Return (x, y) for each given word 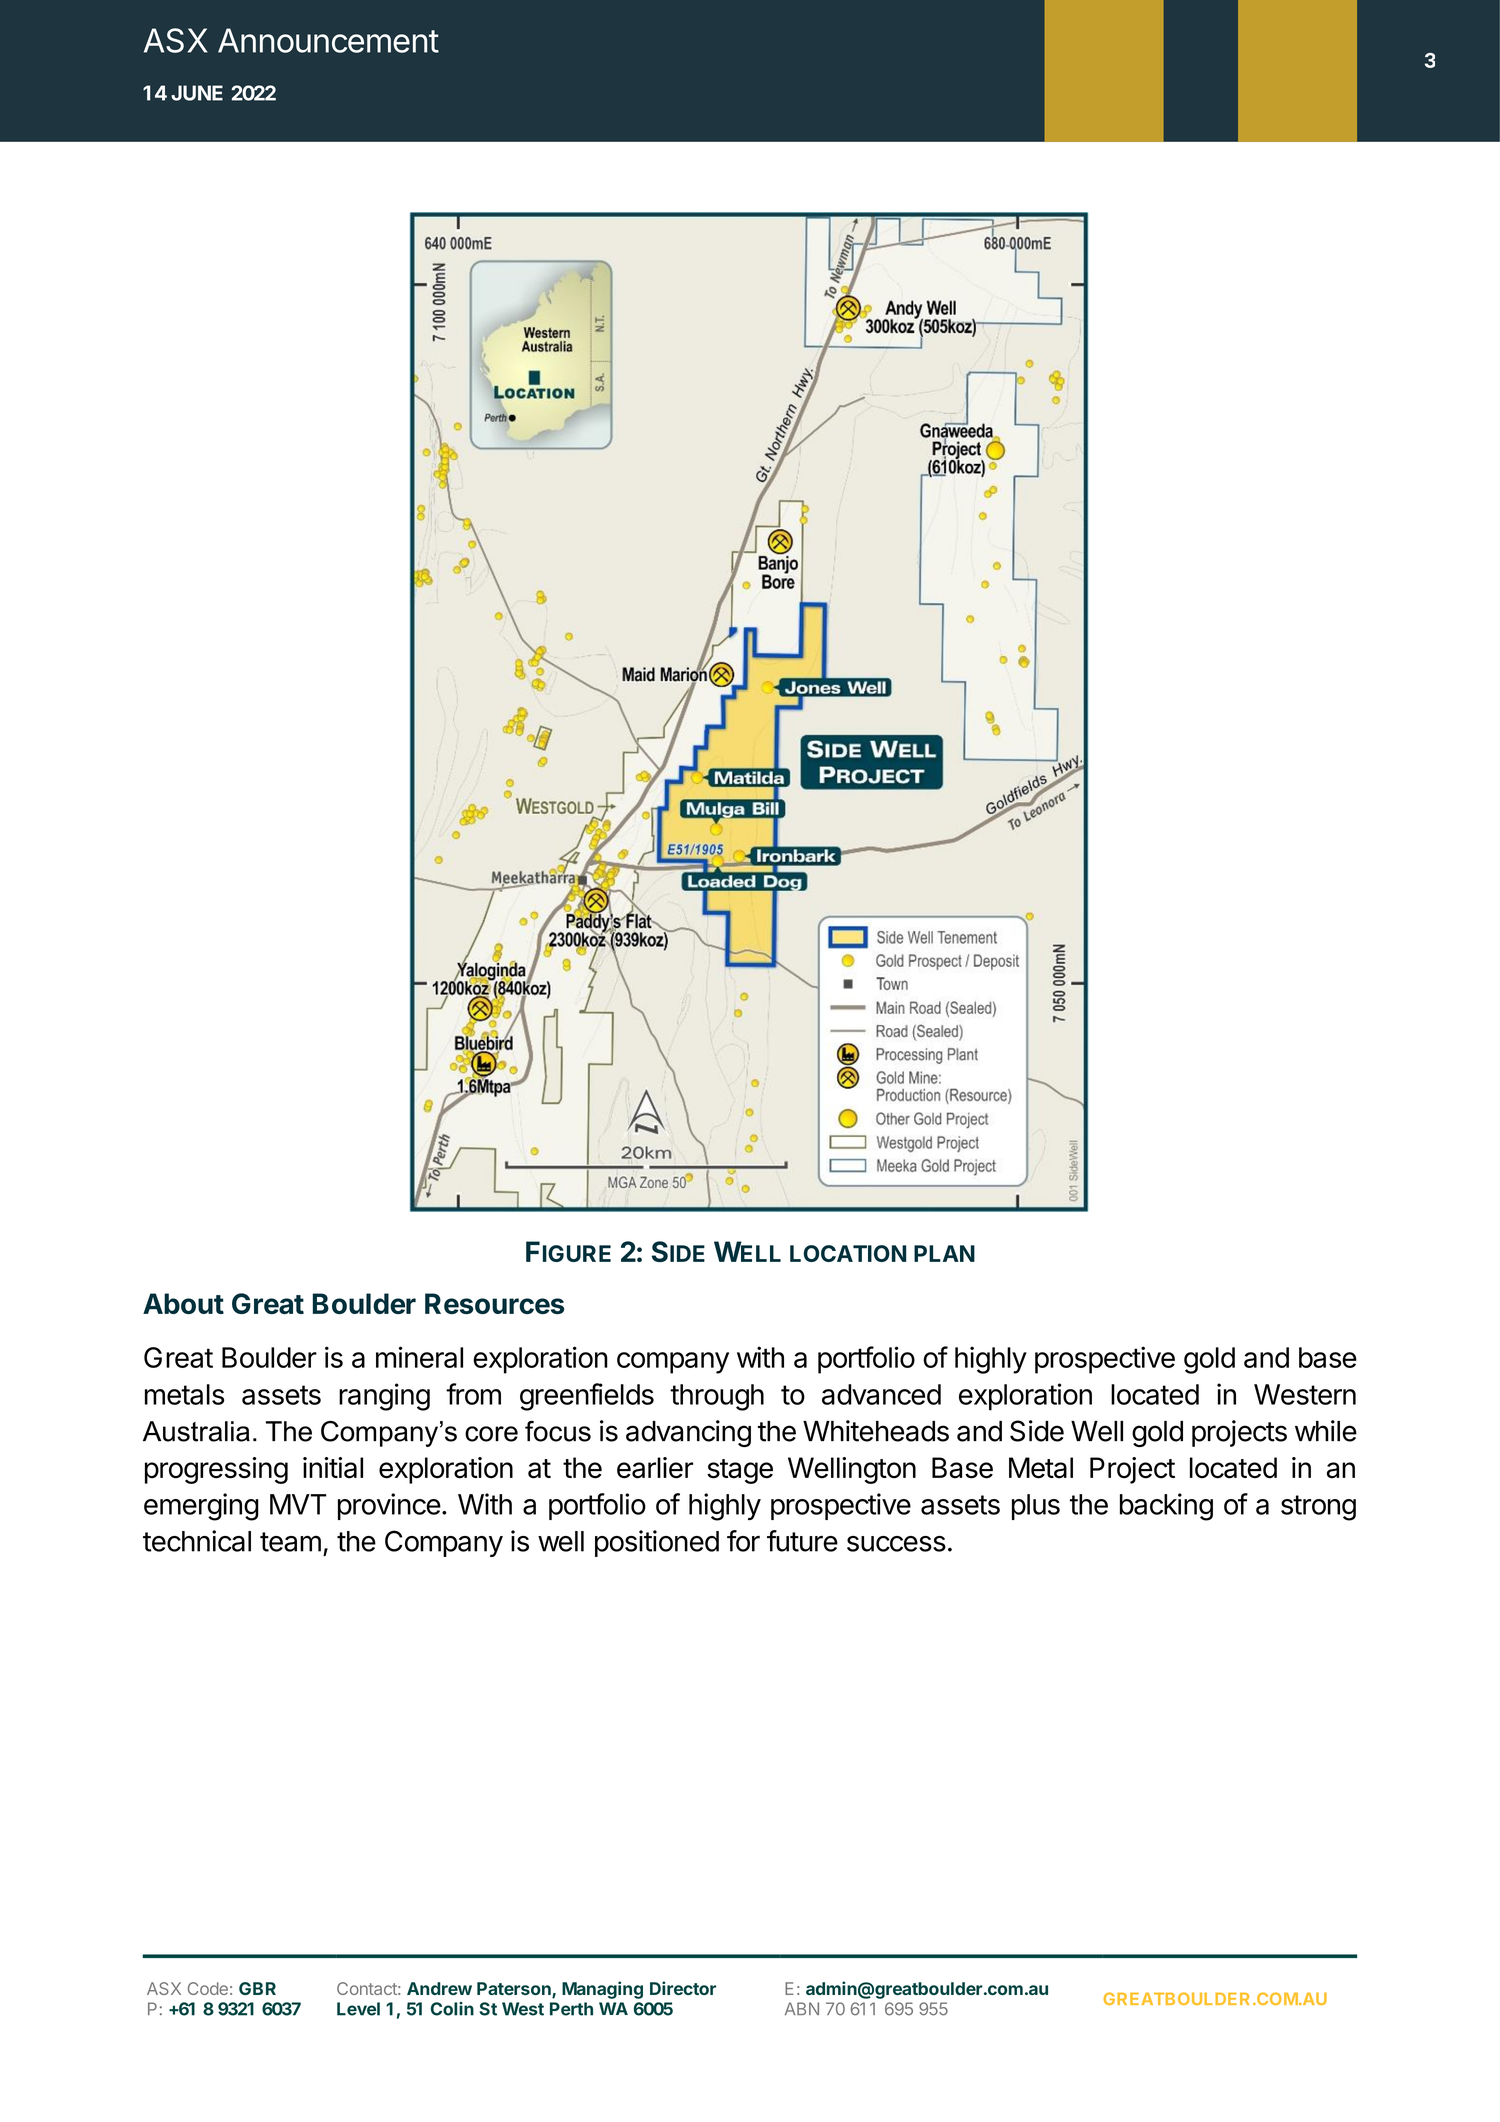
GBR (257, 1988)
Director (683, 1988)
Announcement (328, 40)
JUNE (197, 93)
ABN (802, 2008)
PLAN (944, 1253)
